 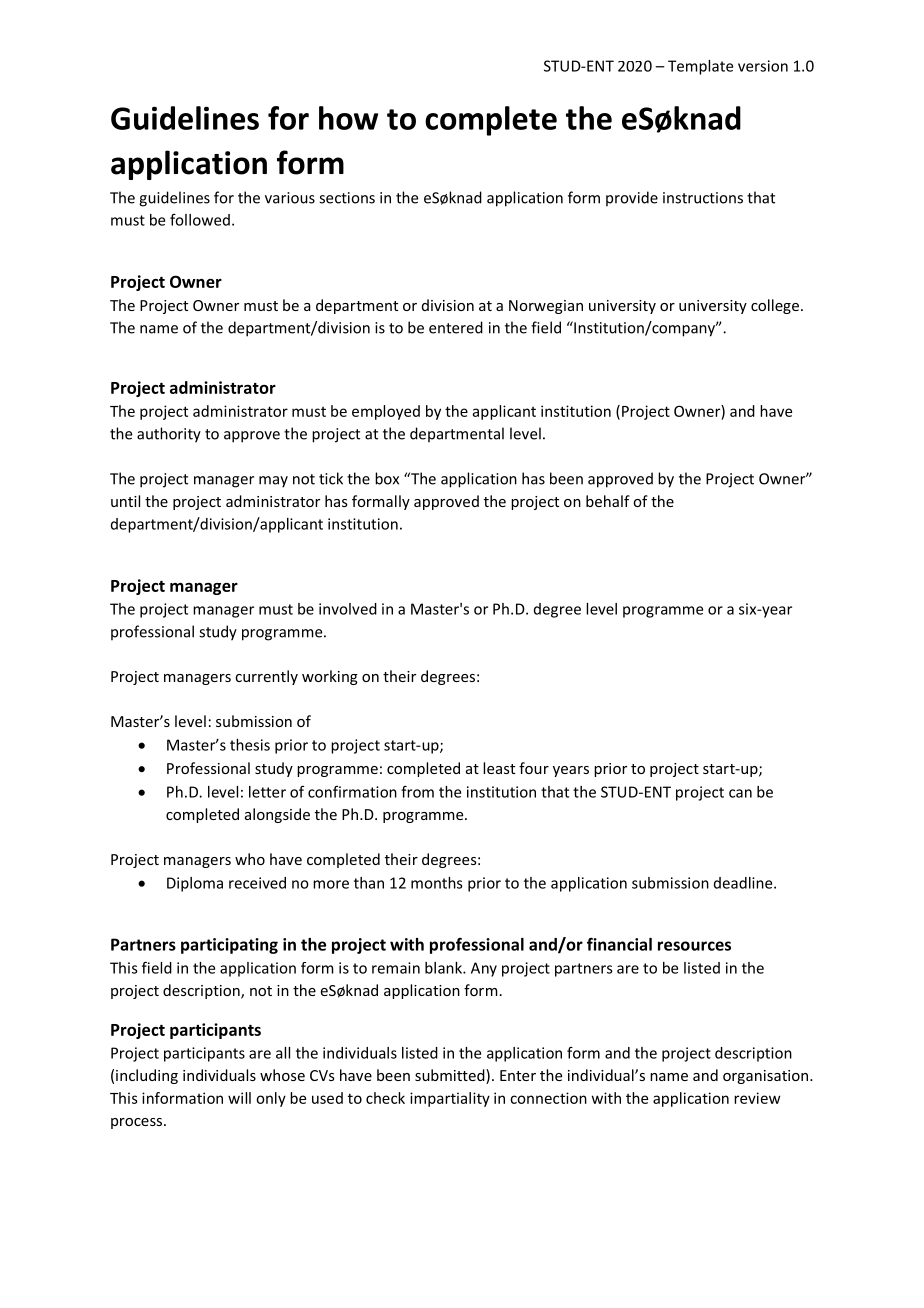 I want to click on currently, so click(x=266, y=677).
